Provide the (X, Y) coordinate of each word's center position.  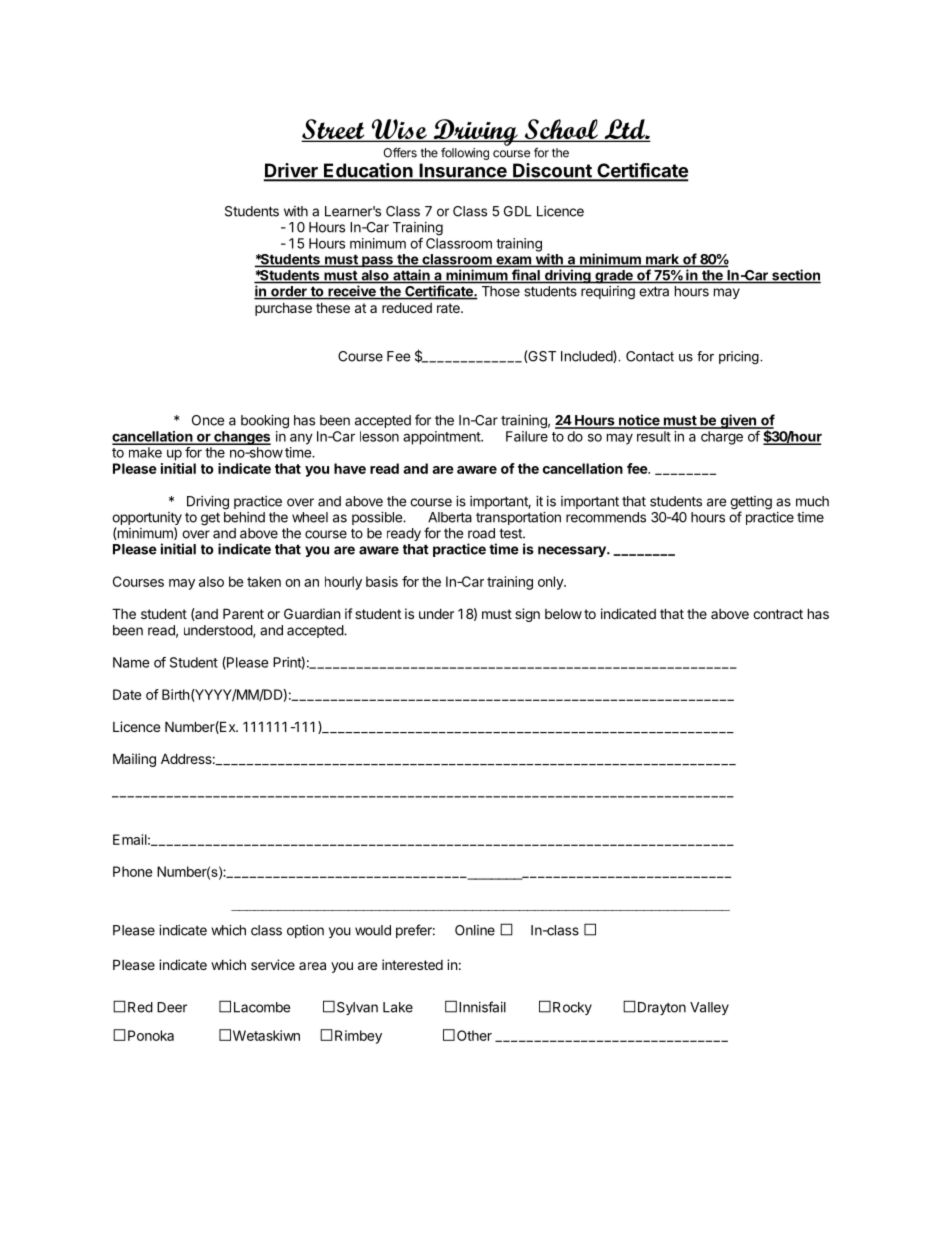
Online (475, 930)
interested (412, 964)
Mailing (134, 760)
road (481, 533)
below (563, 614)
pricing (740, 357)
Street (334, 130)
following (465, 153)
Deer (172, 1007)
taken (264, 581)
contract (778, 614)
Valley (709, 1008)
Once (208, 420)
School (561, 130)
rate (449, 308)
